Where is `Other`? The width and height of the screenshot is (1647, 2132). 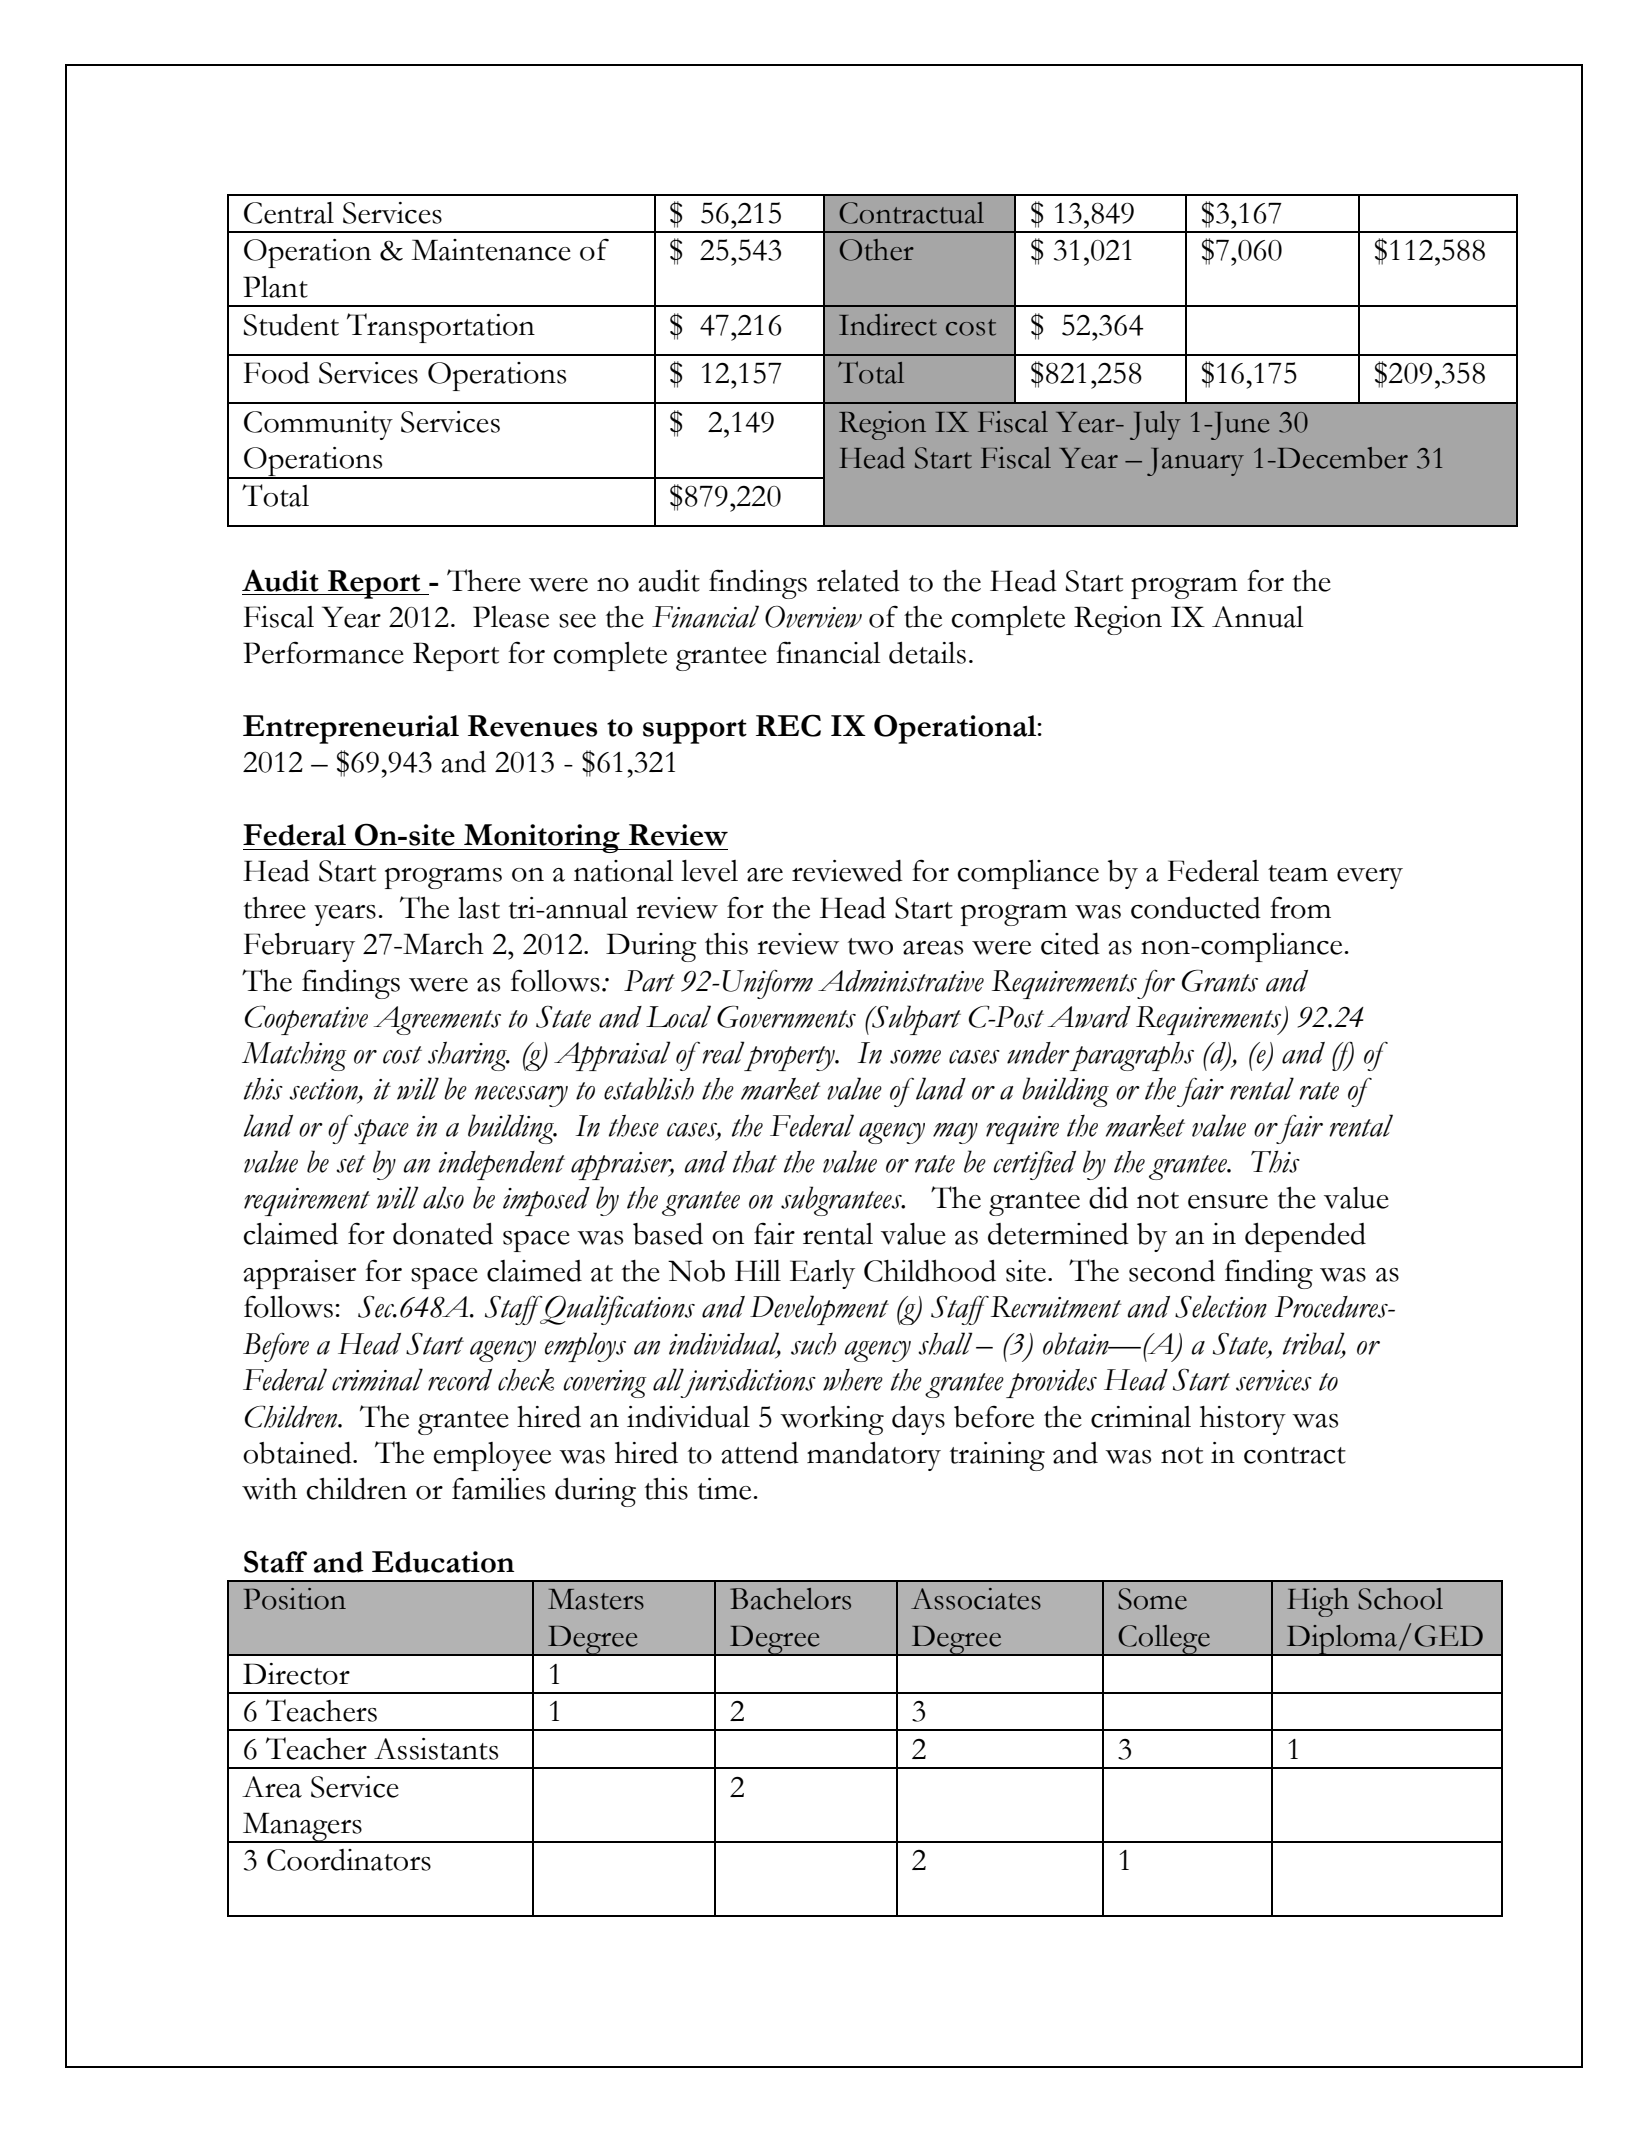
Other is located at coordinates (877, 250).
